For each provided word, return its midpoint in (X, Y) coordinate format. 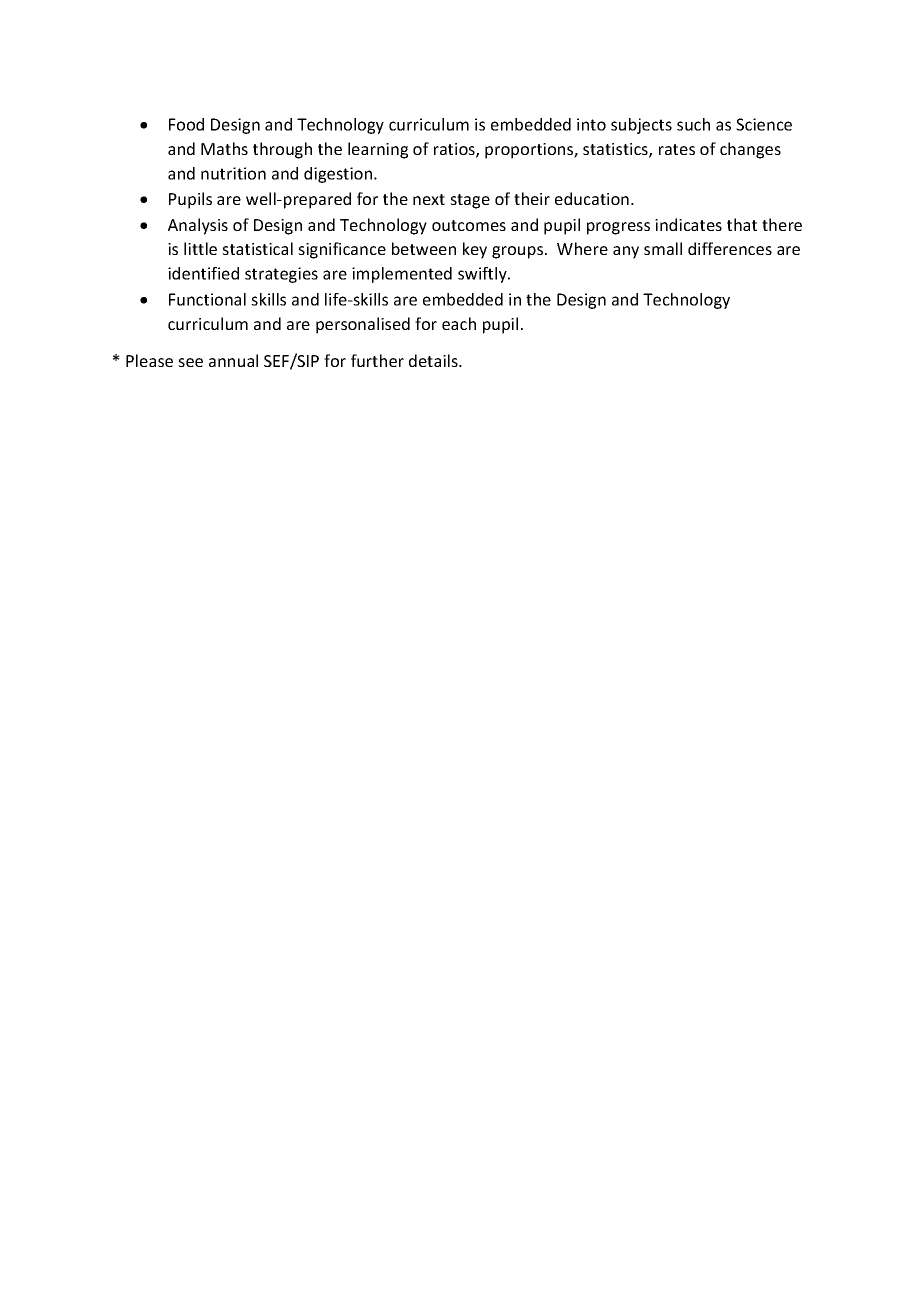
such (693, 124)
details (434, 360)
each (459, 323)
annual (233, 360)
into (591, 124)
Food (186, 124)
